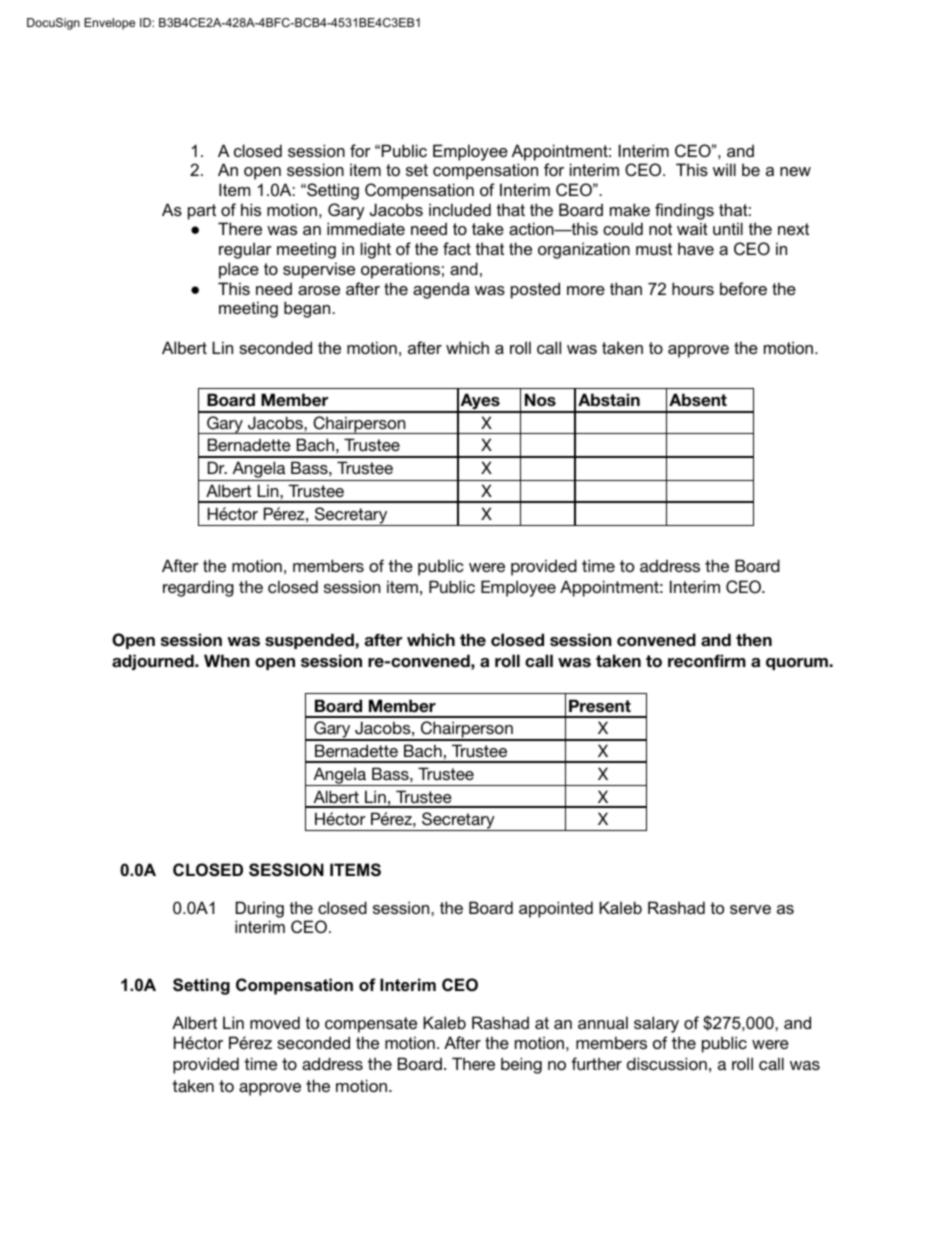  What do you see at coordinates (750, 909) in the image?
I see `serve` at bounding box center [750, 909].
